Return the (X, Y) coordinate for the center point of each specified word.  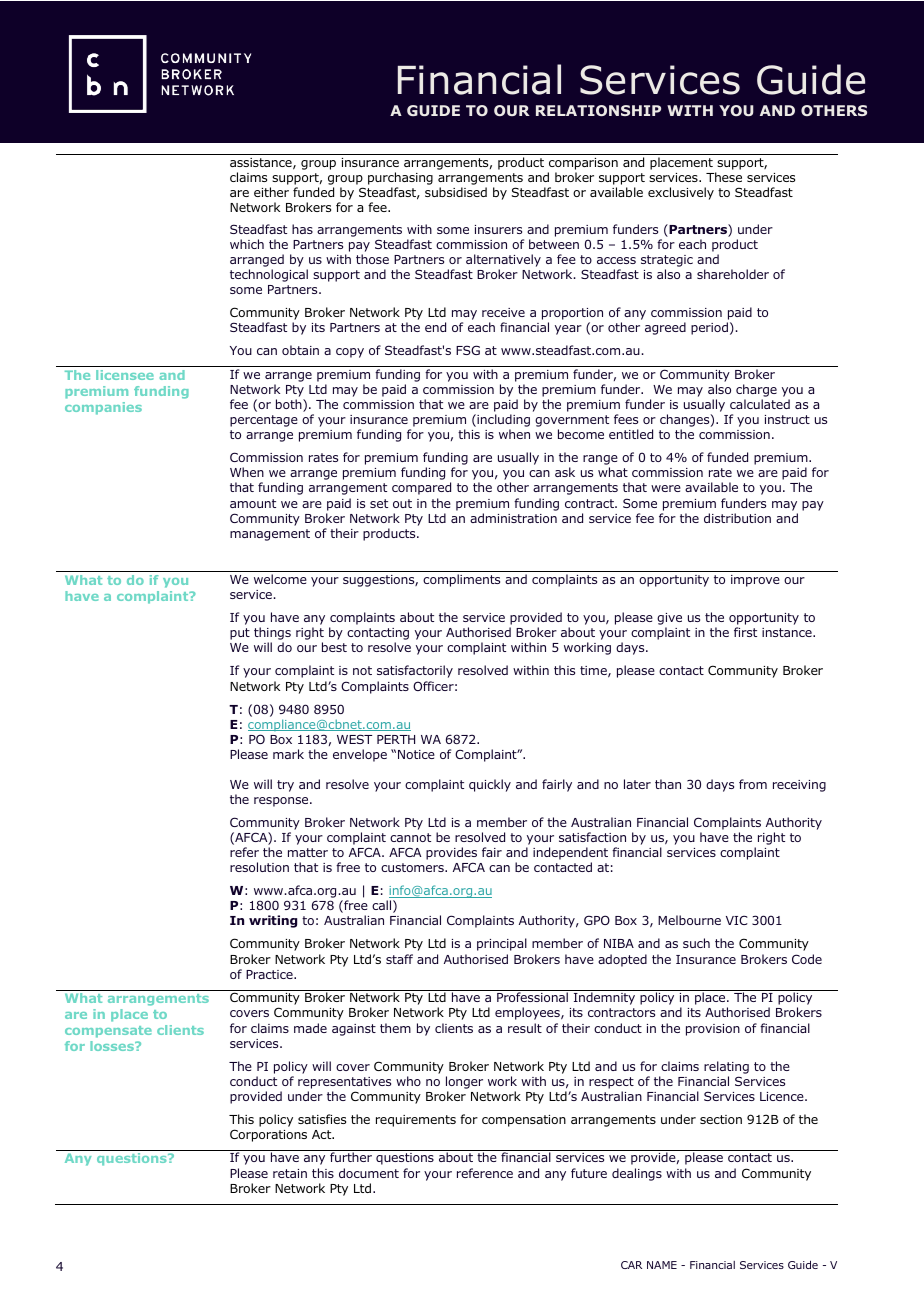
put (240, 634)
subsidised (456, 192)
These (724, 177)
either (271, 192)
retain (290, 1173)
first (745, 632)
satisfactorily (415, 671)
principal (502, 944)
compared (421, 488)
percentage (264, 421)
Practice (270, 974)
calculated (760, 404)
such (696, 943)
